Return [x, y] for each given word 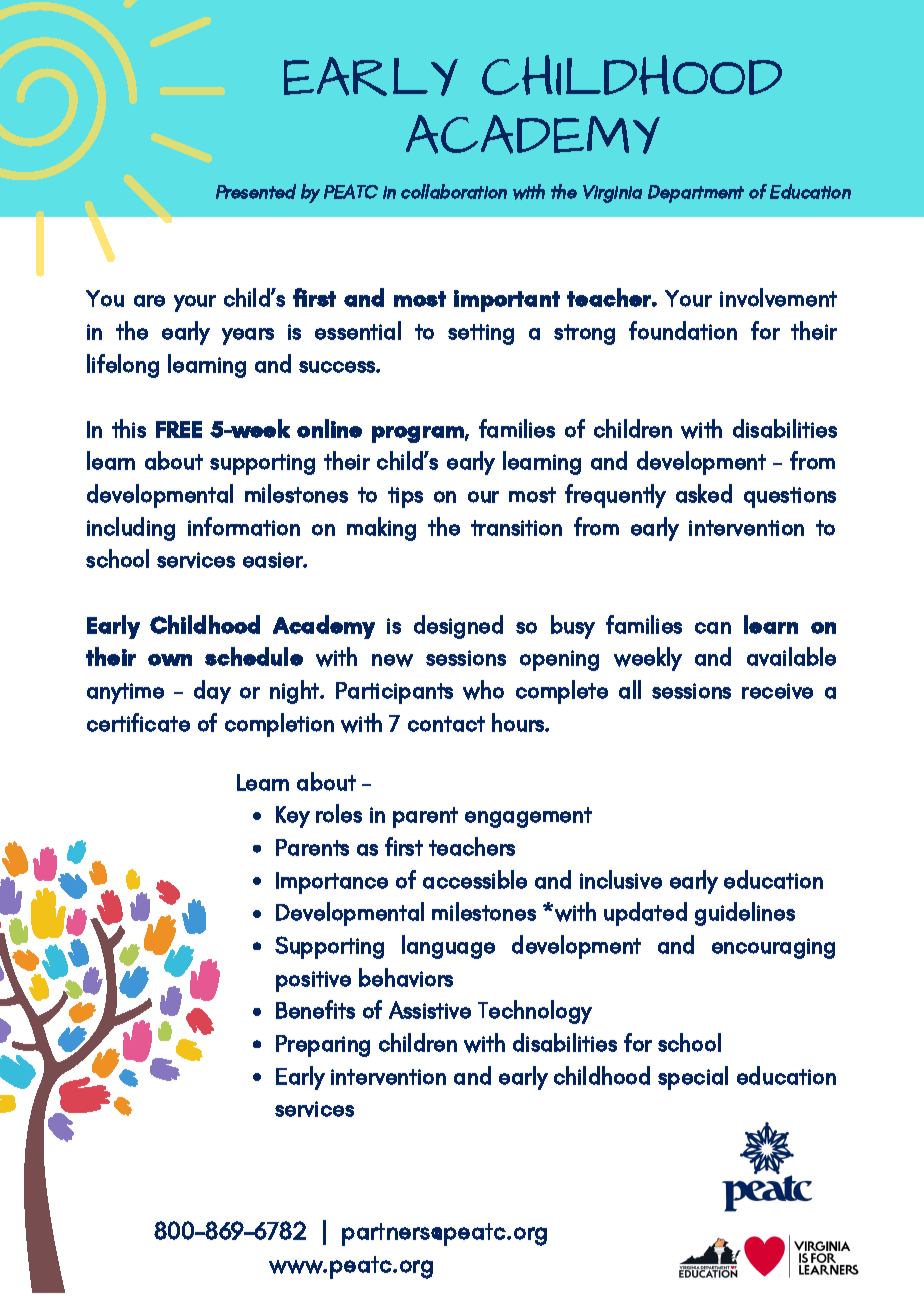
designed [458, 627]
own [170, 660]
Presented [256, 191]
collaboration [454, 191]
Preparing [323, 1046]
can [713, 628]
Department [696, 194]
